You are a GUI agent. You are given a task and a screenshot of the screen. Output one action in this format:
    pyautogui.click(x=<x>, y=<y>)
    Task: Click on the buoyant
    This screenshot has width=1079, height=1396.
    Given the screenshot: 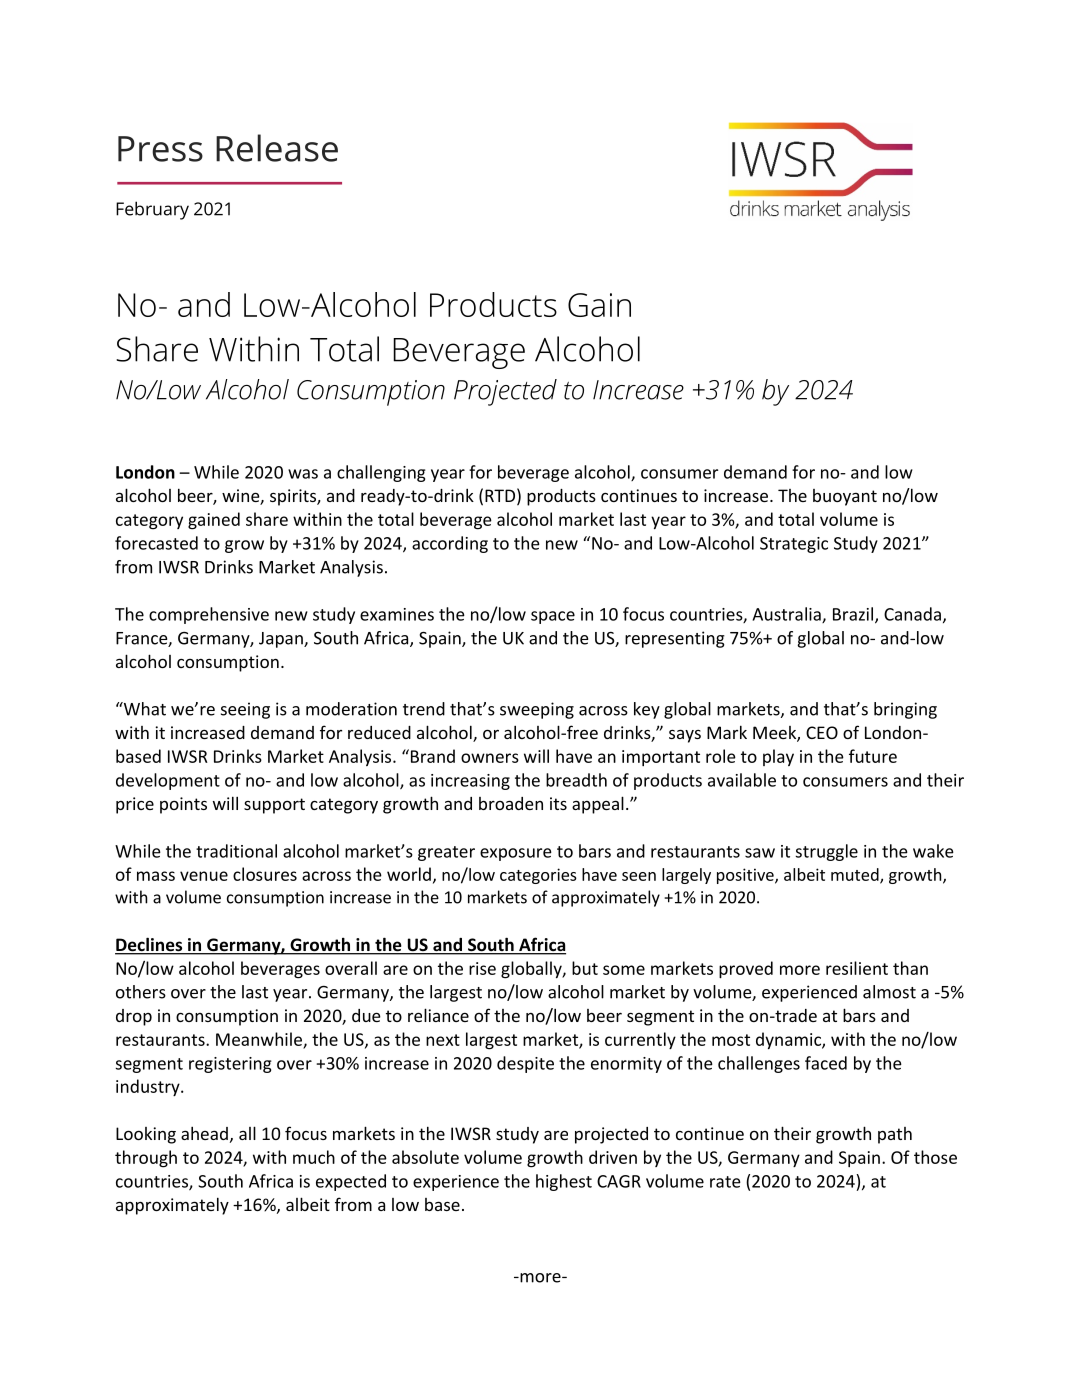 What is the action you would take?
    pyautogui.click(x=845, y=497)
